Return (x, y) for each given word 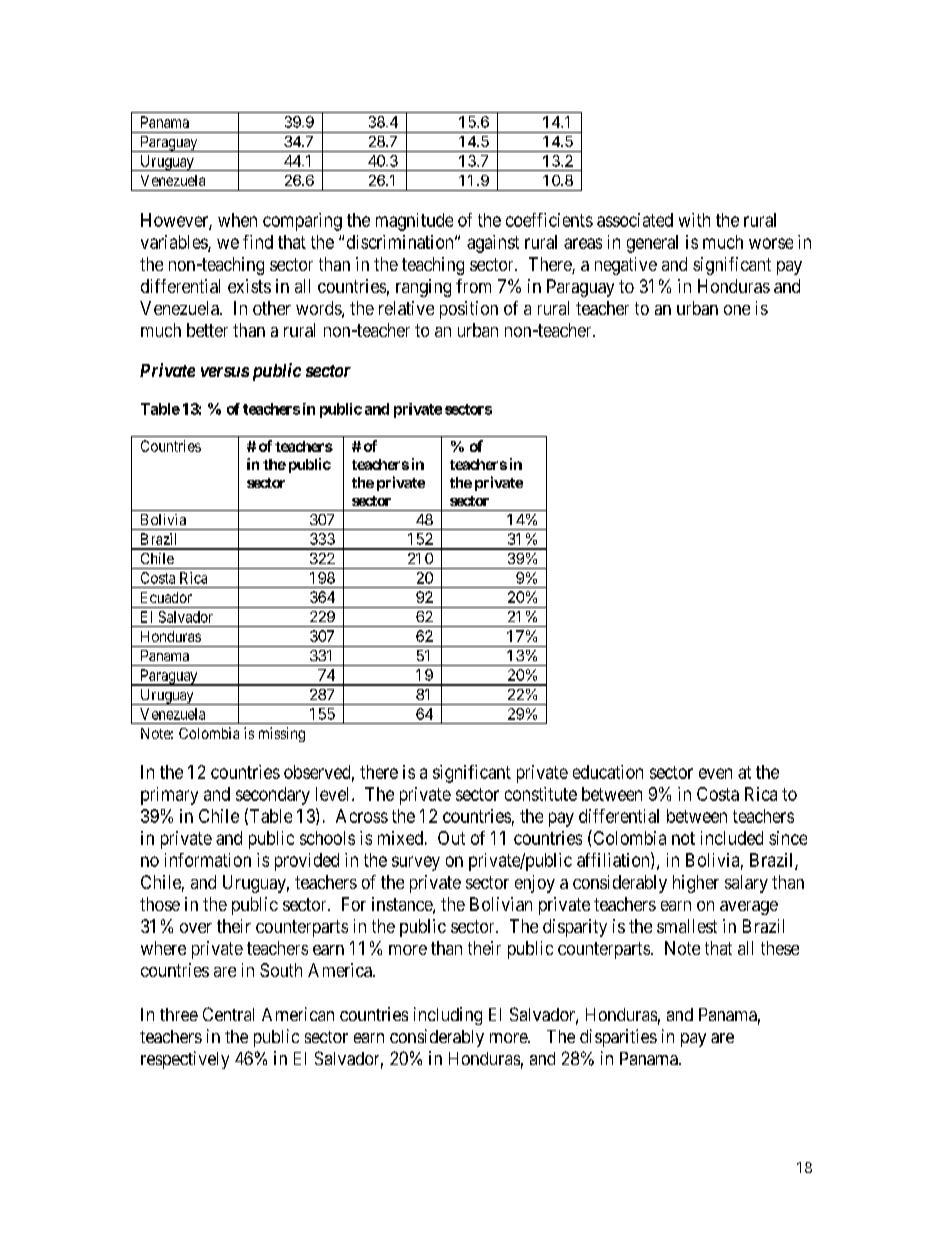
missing (282, 734)
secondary (273, 796)
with (694, 220)
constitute (541, 794)
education (608, 772)
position (469, 310)
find (258, 242)
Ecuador (166, 597)
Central (228, 1014)
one (737, 310)
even (715, 773)
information (208, 860)
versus (225, 372)
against (493, 244)
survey (416, 863)
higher (696, 884)
